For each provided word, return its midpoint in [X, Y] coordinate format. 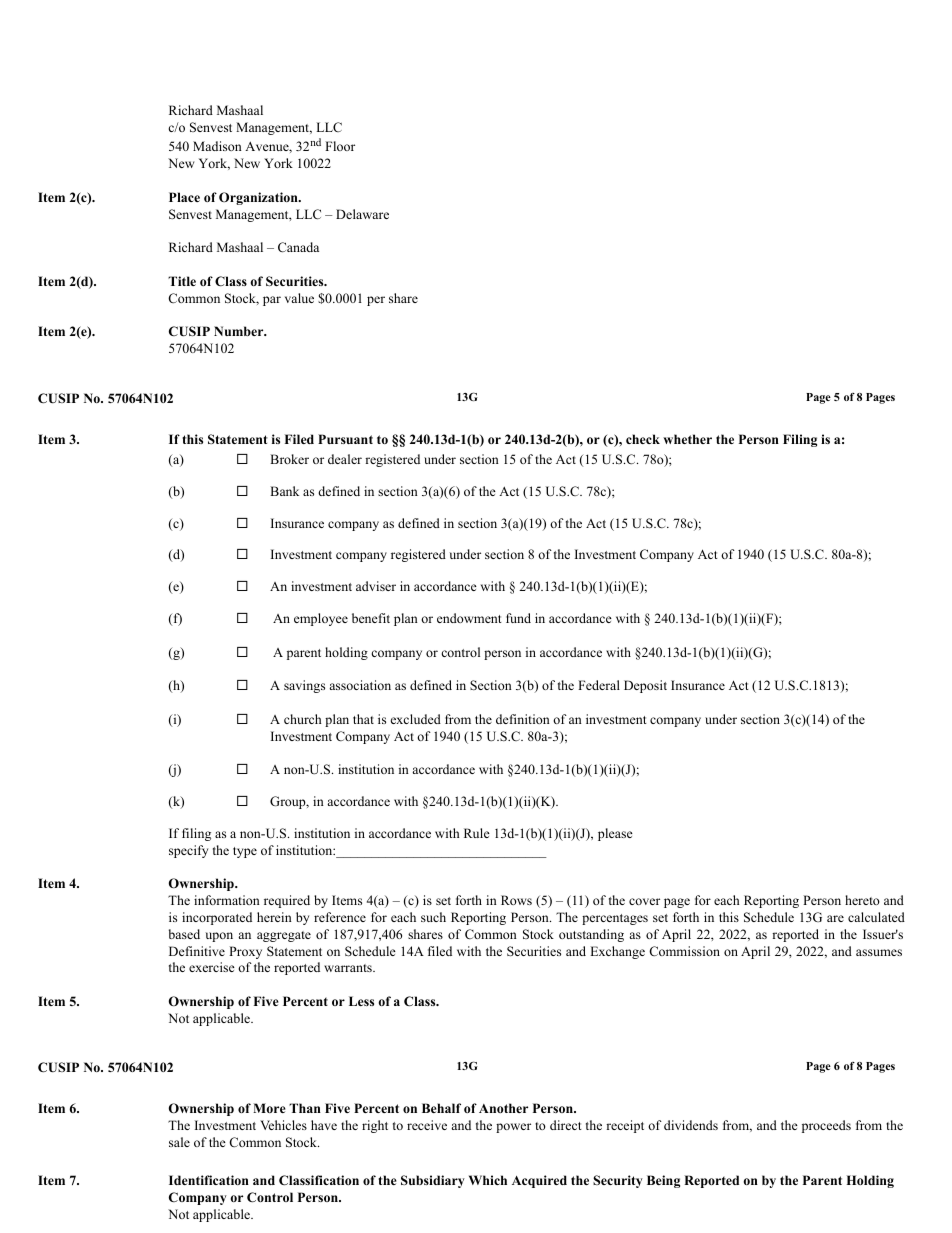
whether [687, 439]
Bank [284, 491]
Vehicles [283, 1125]
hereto [862, 900]
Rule [477, 833]
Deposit [645, 686]
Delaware [362, 214]
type [245, 852]
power [513, 1128]
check [643, 439]
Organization [259, 198]
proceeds [826, 1126]
